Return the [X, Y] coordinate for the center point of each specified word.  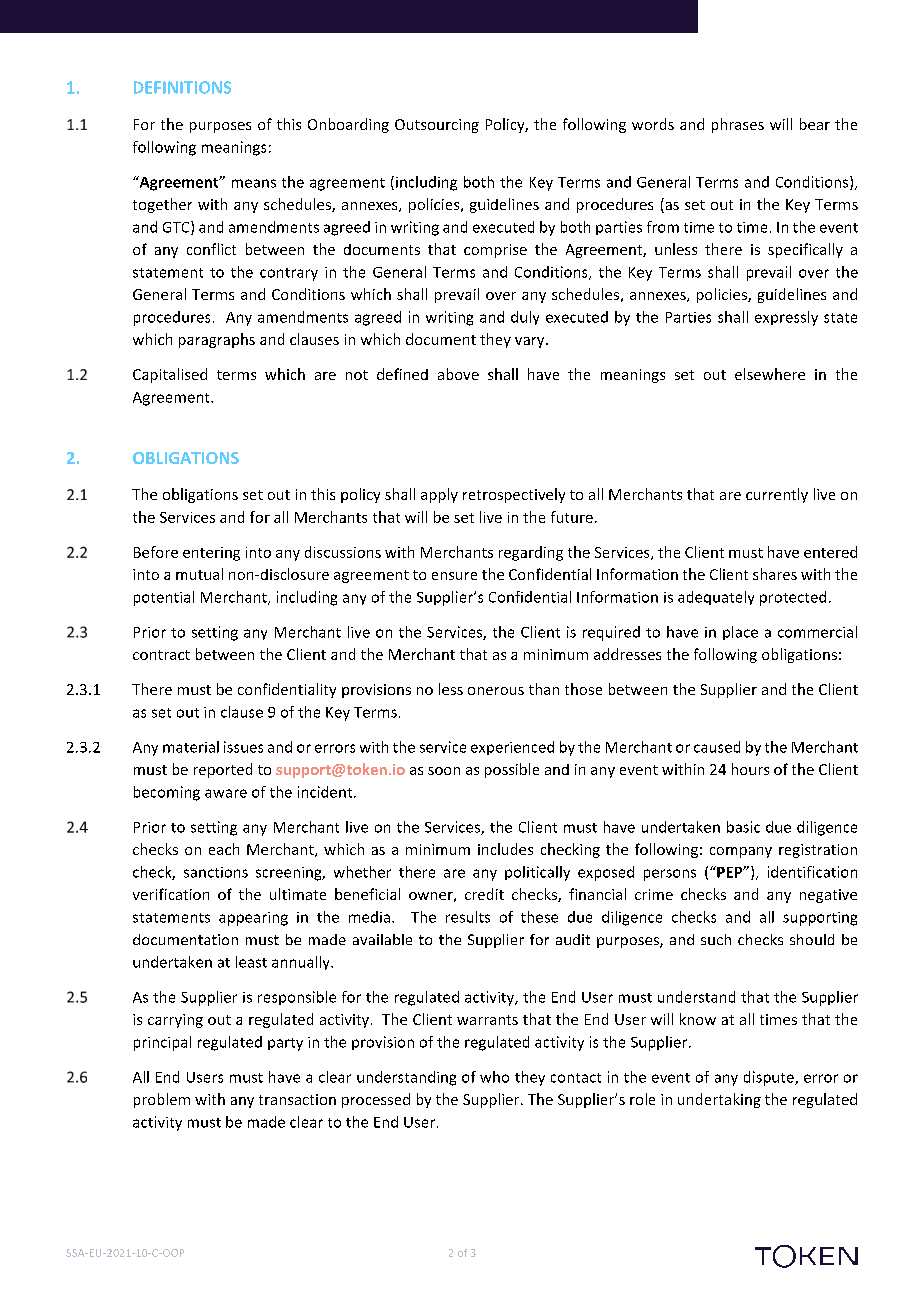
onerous [496, 691]
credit [484, 894]
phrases [738, 125]
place [740, 633]
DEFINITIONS [182, 87]
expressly [786, 318]
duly [525, 318]
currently [777, 495]
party [285, 1044]
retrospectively [514, 495]
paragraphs [217, 340]
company [741, 852]
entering [211, 554]
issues [243, 747]
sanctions [216, 872]
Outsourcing [437, 126]
